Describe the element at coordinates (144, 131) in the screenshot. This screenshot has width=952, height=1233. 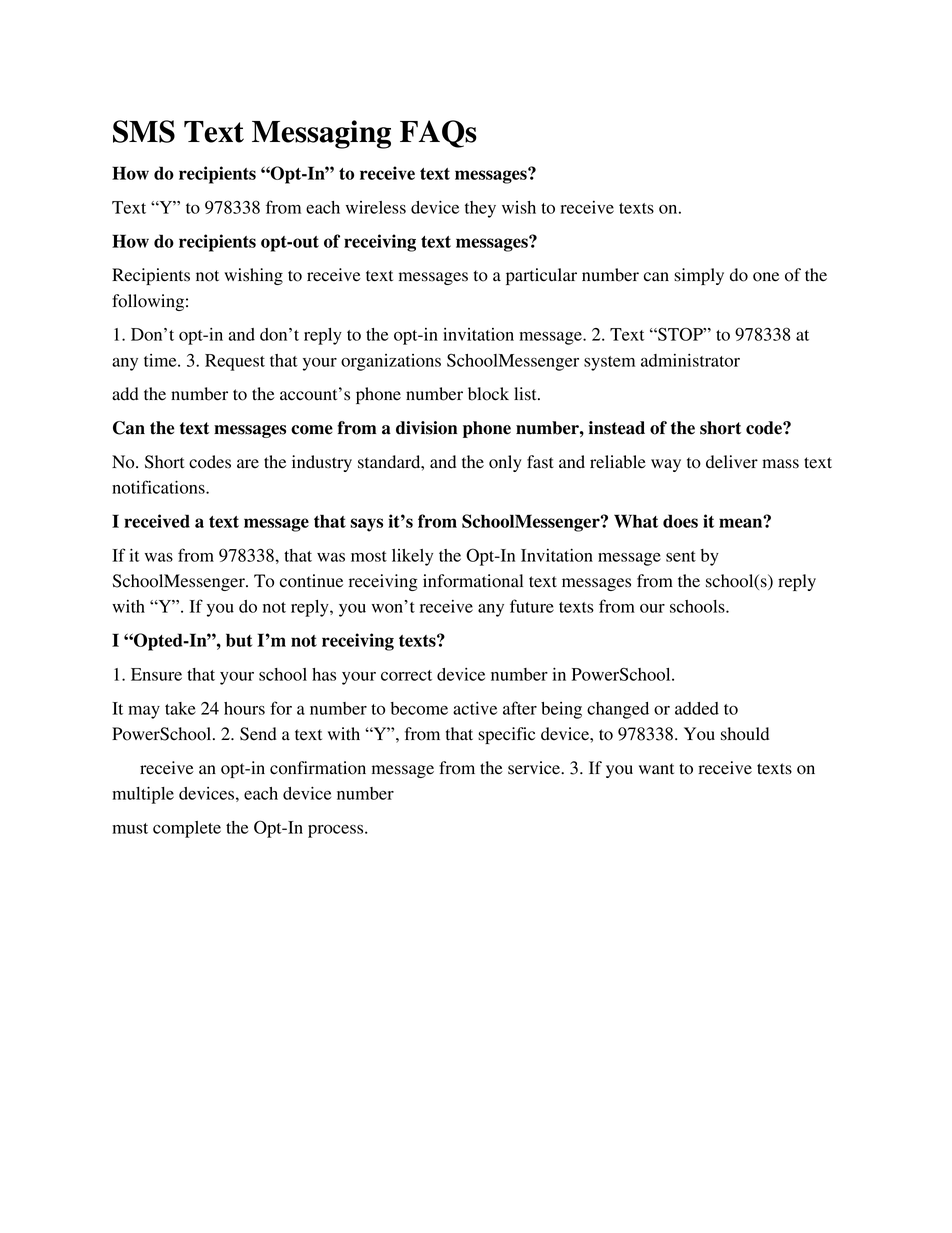
I see `SMS` at that location.
